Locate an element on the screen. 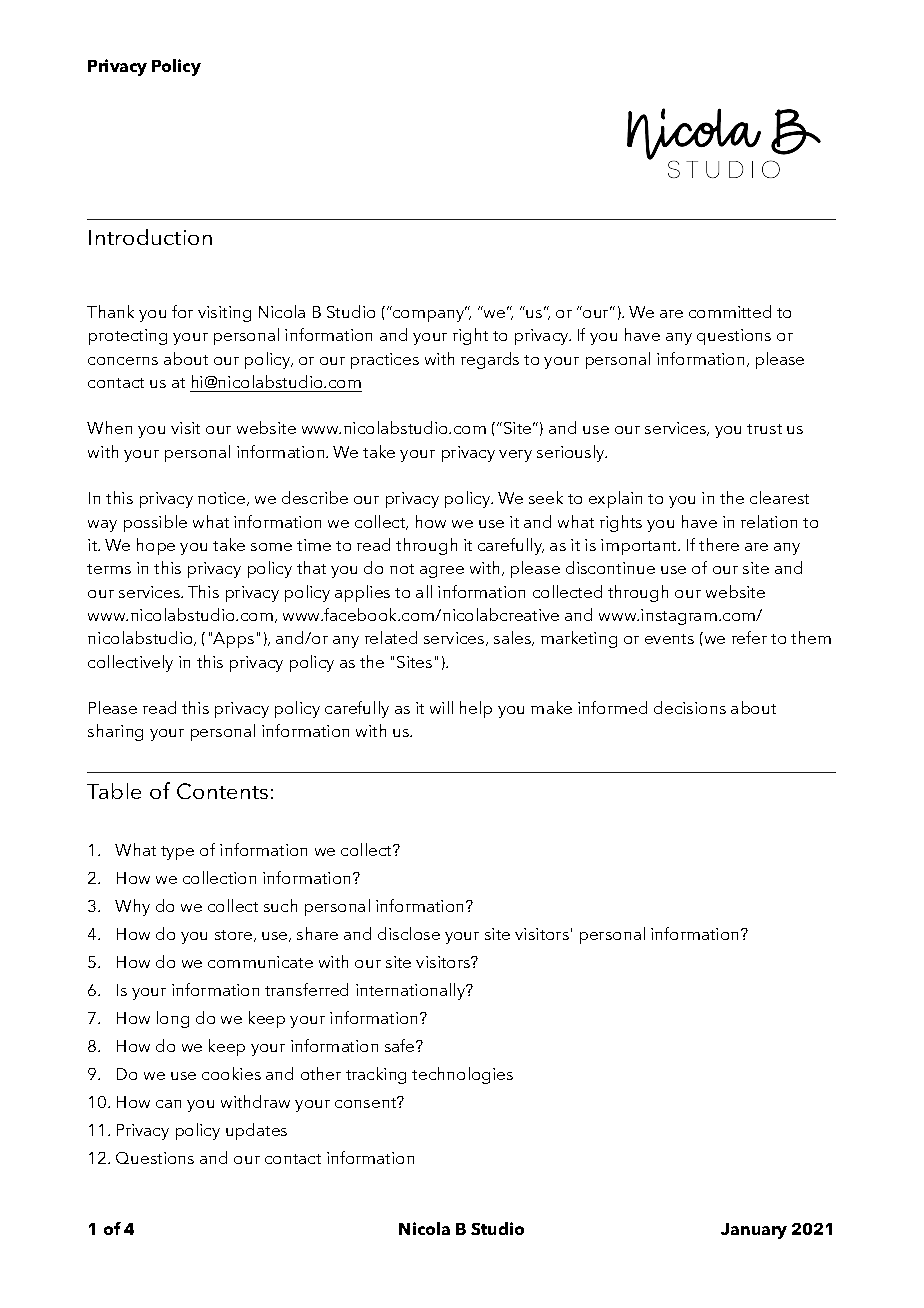 This screenshot has width=924, height=1308. January is located at coordinates (754, 1231).
